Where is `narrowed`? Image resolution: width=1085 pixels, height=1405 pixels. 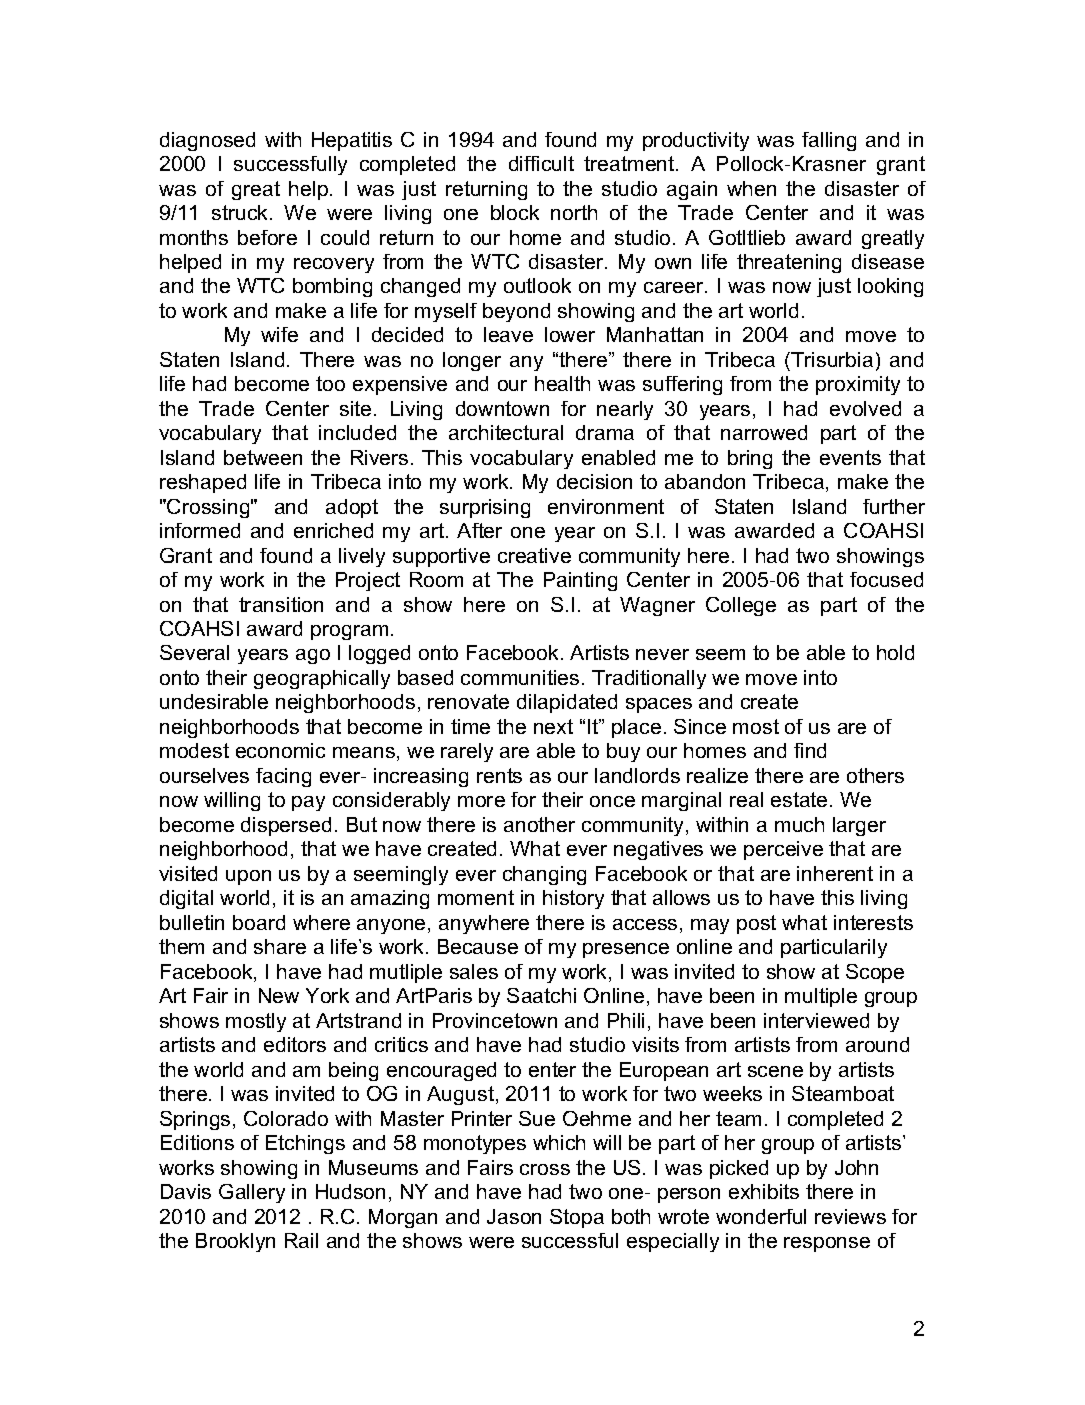
narrowed is located at coordinates (764, 432).
